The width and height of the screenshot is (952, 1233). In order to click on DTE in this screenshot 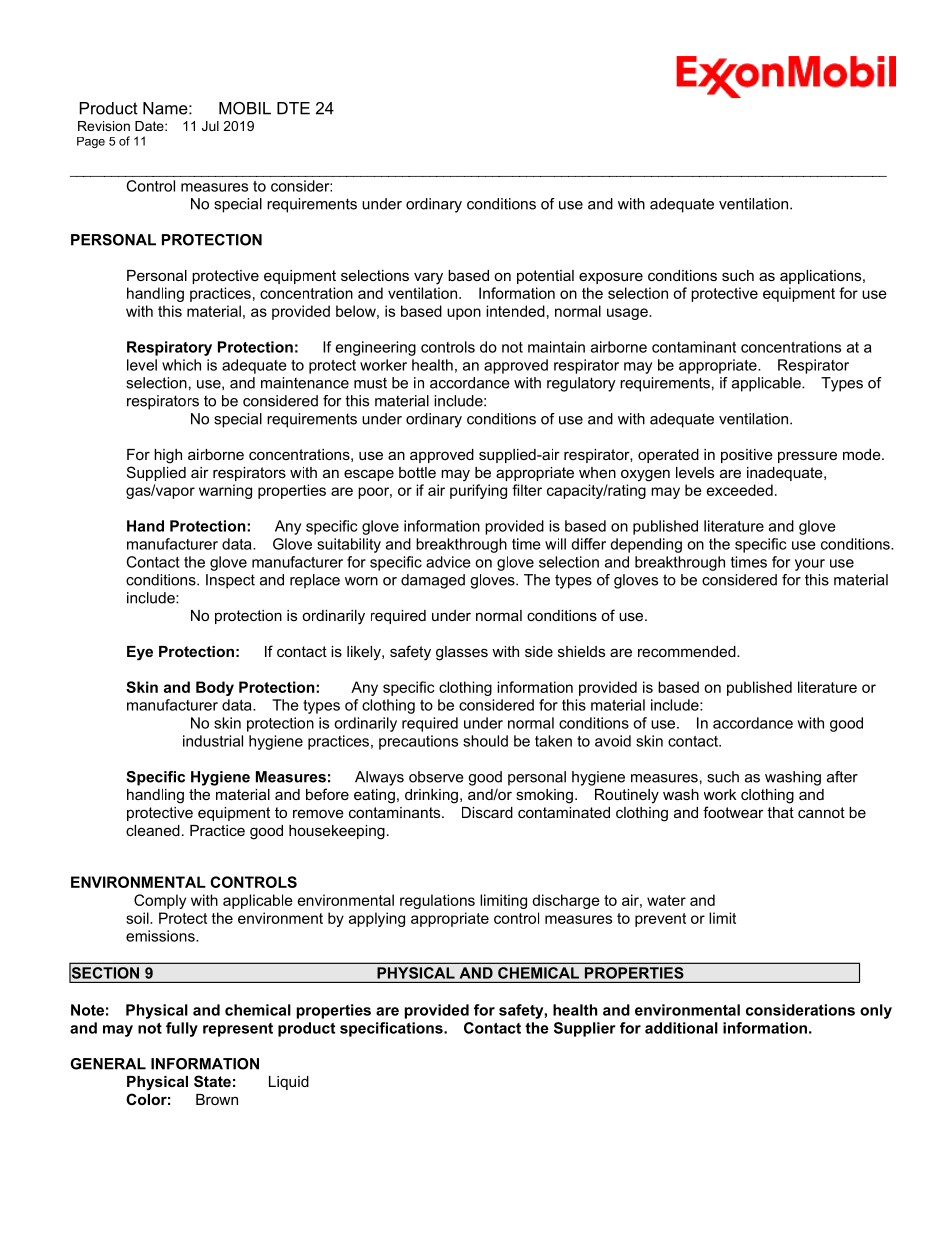, I will do `click(293, 108)`.
